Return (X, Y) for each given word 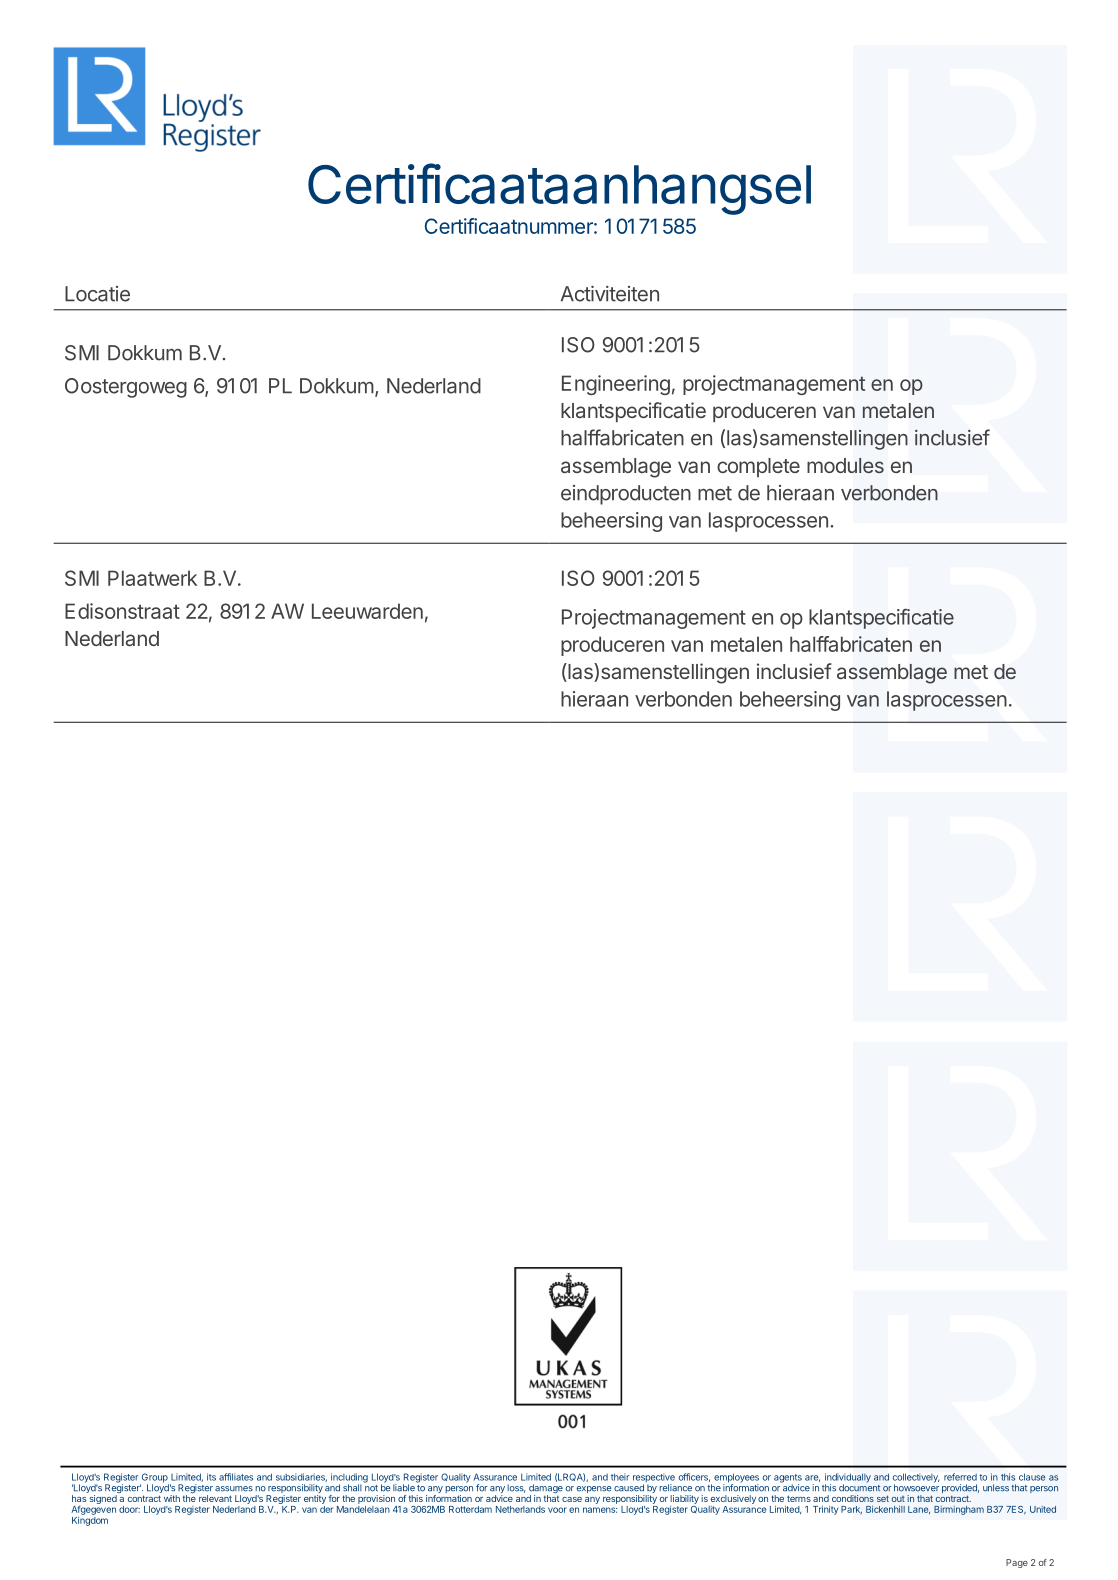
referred (960, 1477)
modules (845, 465)
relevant (215, 1498)
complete (758, 467)
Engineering (616, 385)
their (620, 1477)
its (211, 1477)
